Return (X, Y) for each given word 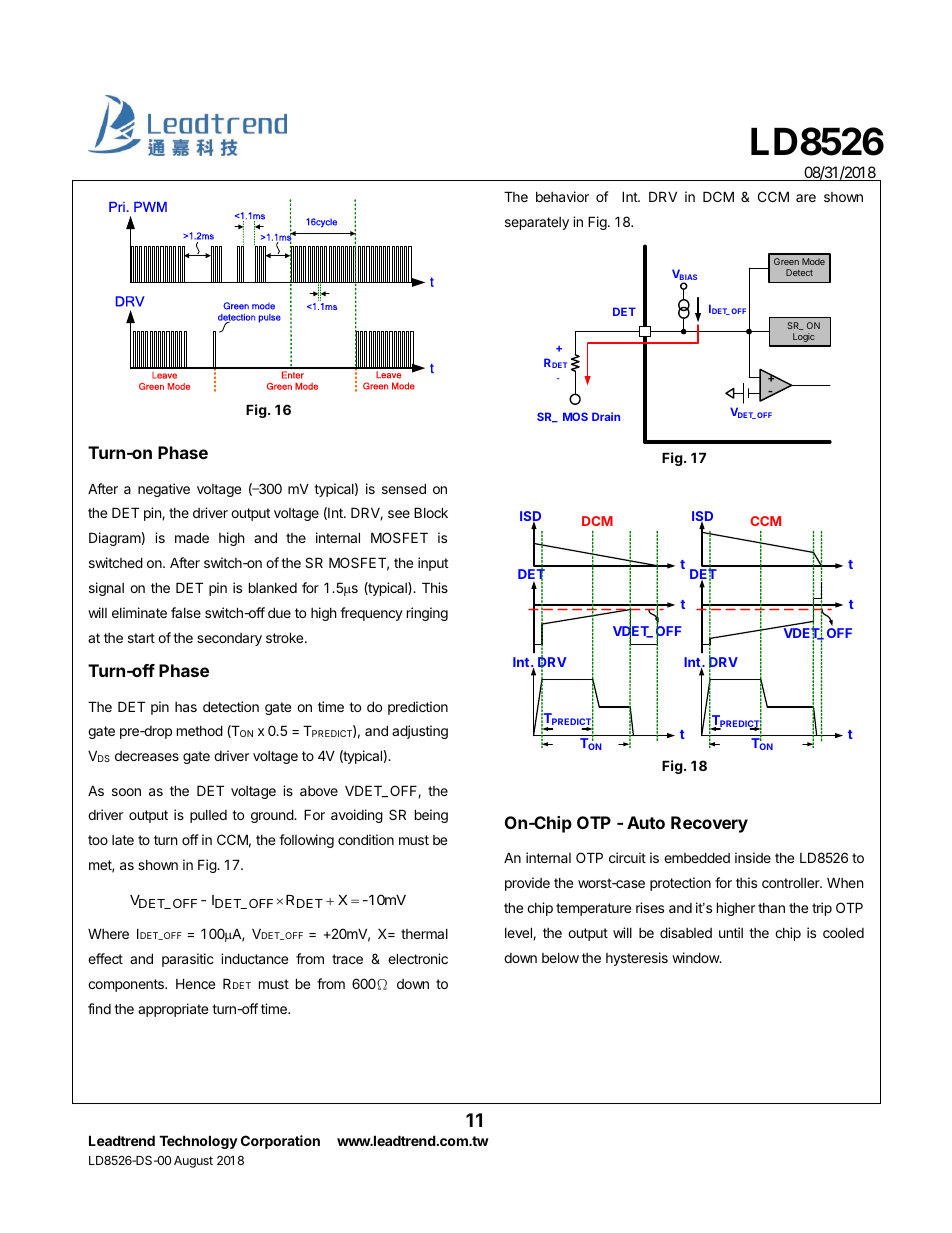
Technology (198, 1142)
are (806, 198)
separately (537, 223)
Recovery (709, 824)
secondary (229, 639)
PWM (150, 207)
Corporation (280, 1142)
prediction (418, 708)
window (696, 957)
